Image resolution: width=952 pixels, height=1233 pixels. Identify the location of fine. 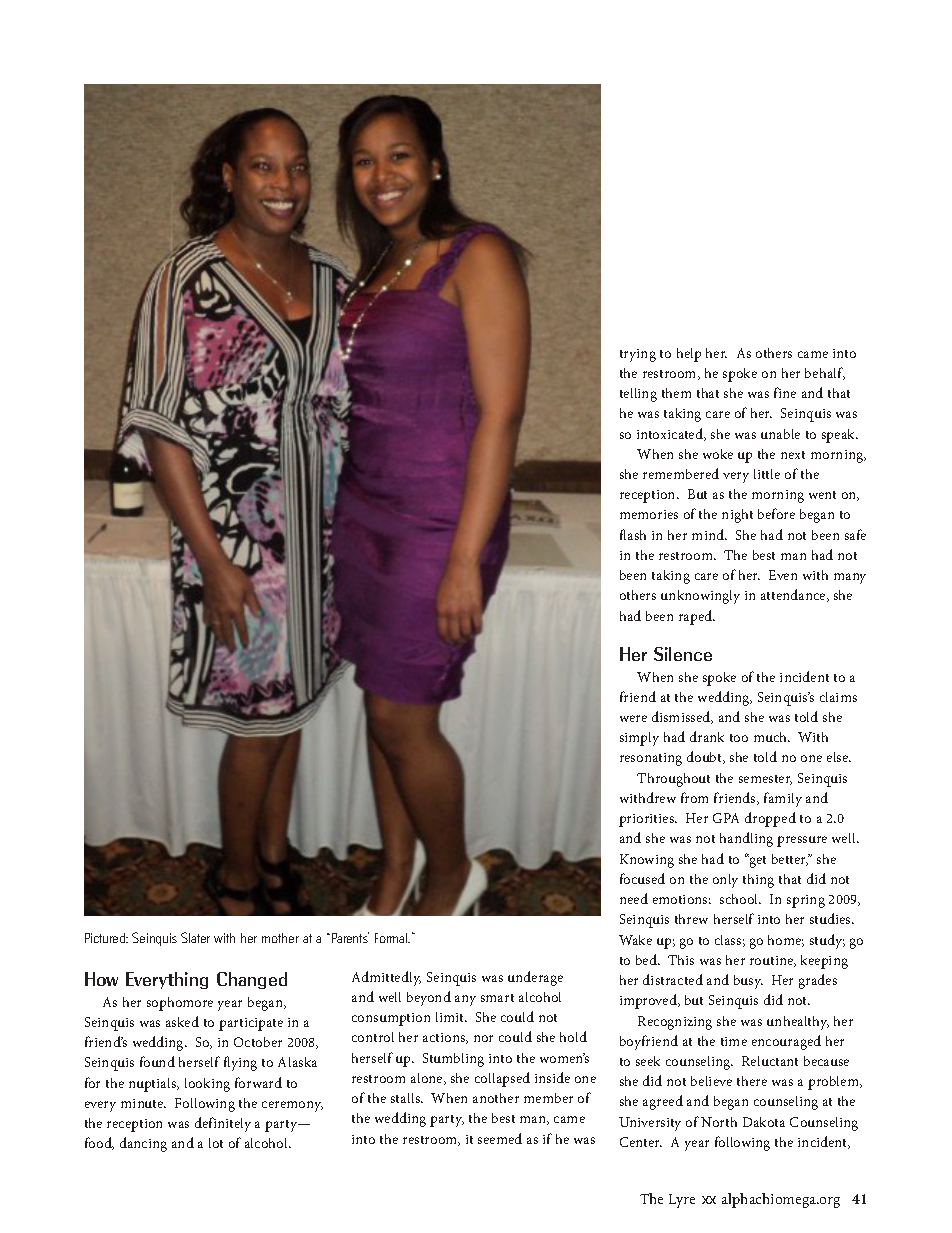
(785, 392).
